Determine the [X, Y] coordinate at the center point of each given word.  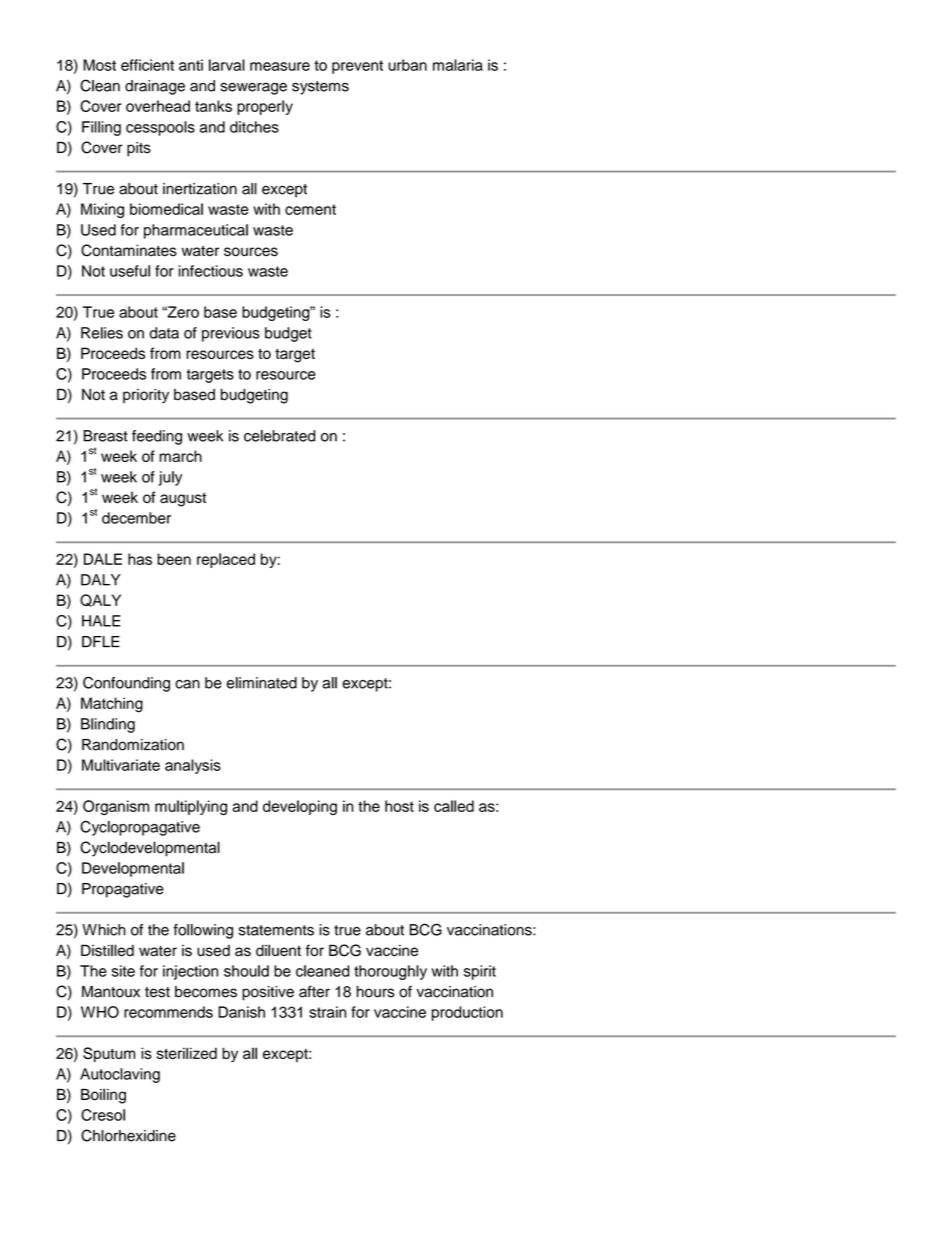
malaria [458, 65]
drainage [155, 87]
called [454, 806]
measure [280, 66]
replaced [226, 560]
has [140, 559]
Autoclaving [120, 1075]
